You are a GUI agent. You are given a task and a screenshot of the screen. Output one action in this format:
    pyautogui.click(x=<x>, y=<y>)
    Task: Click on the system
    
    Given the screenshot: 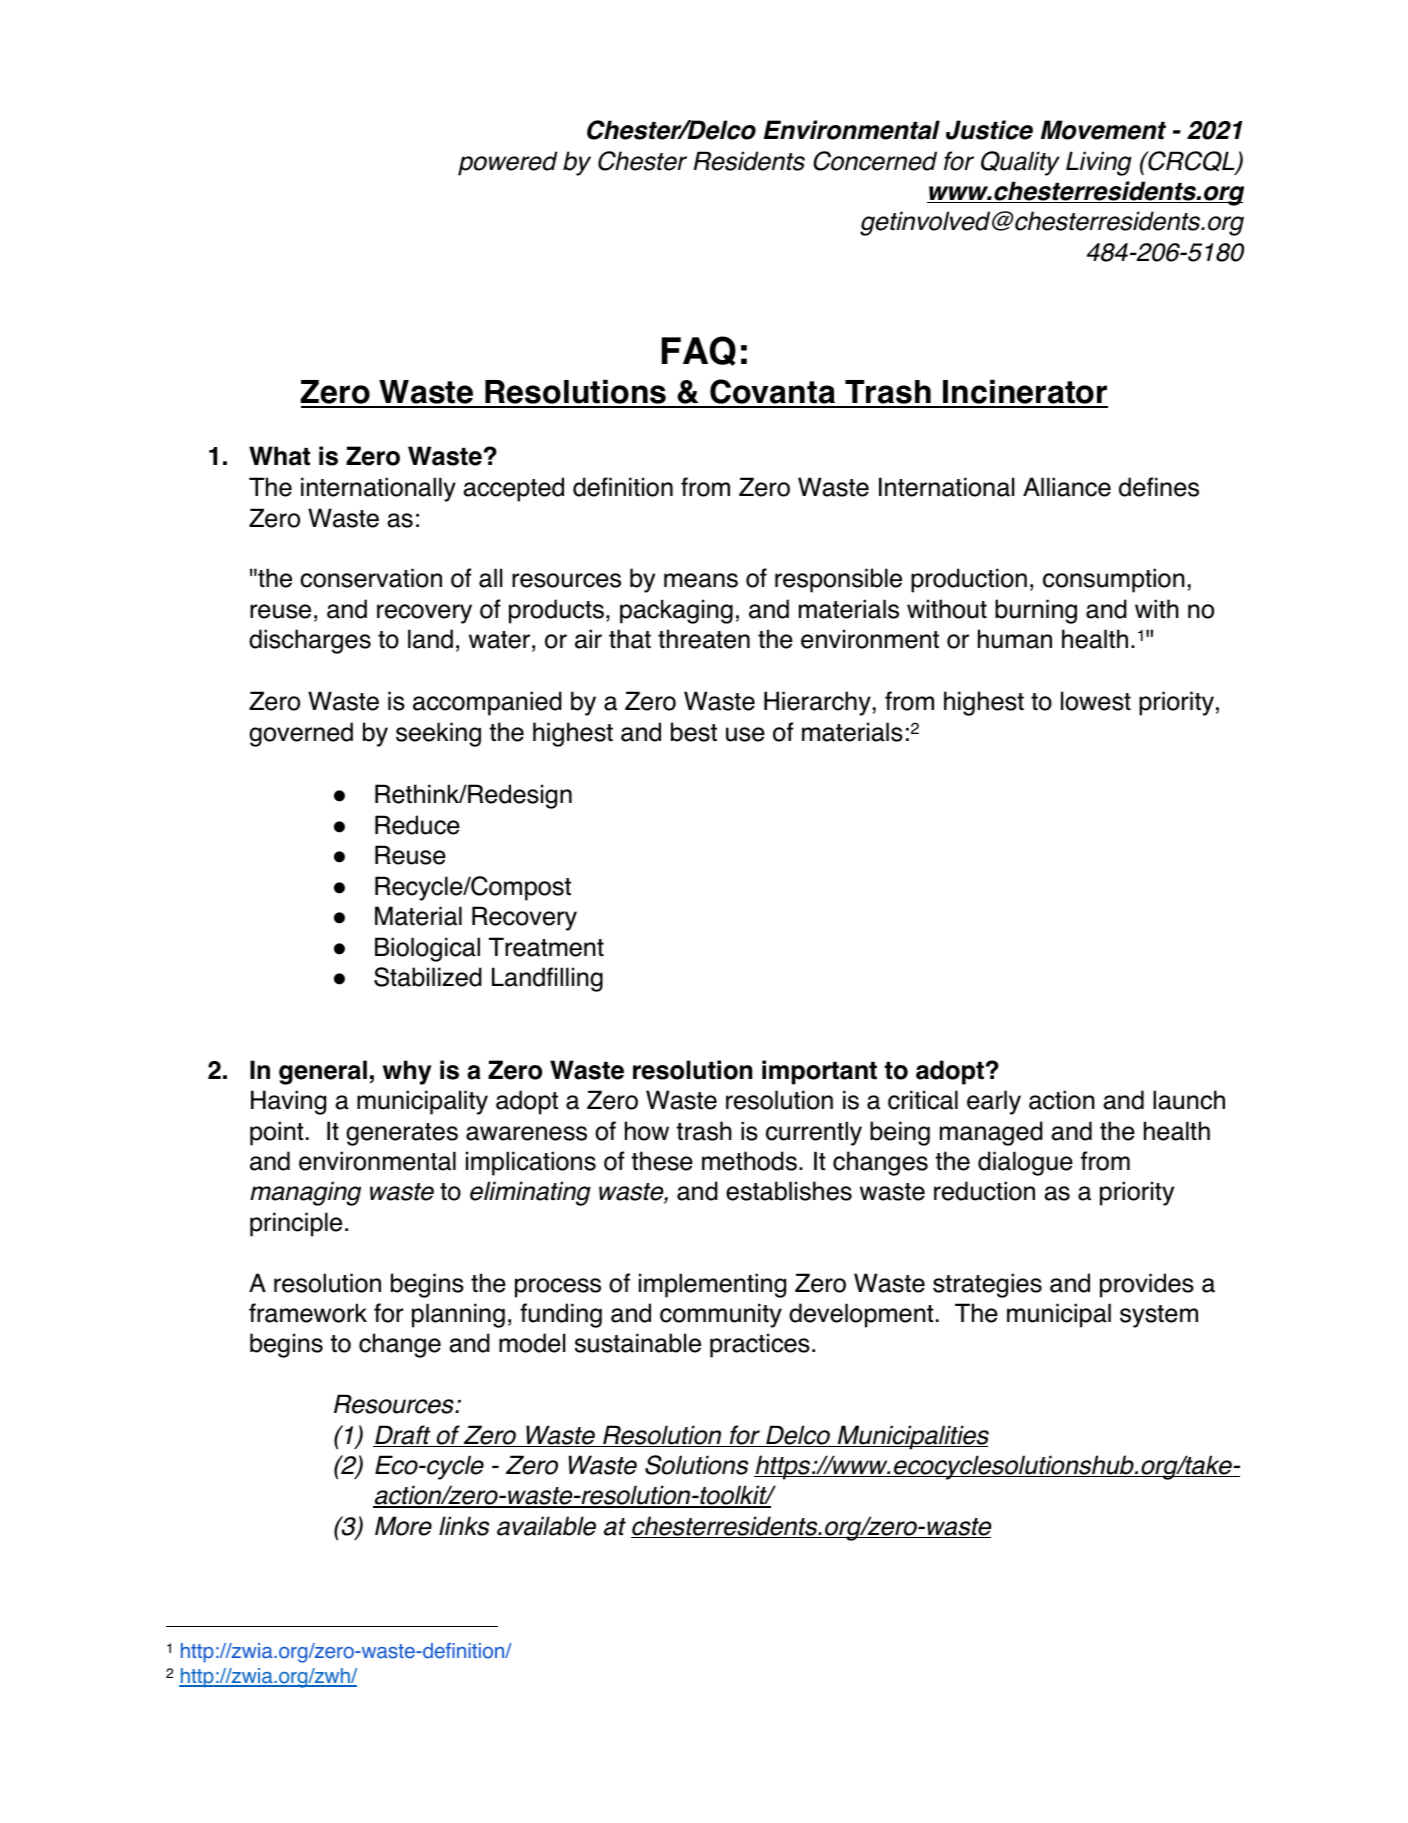 What is the action you would take?
    pyautogui.click(x=1159, y=1316)
